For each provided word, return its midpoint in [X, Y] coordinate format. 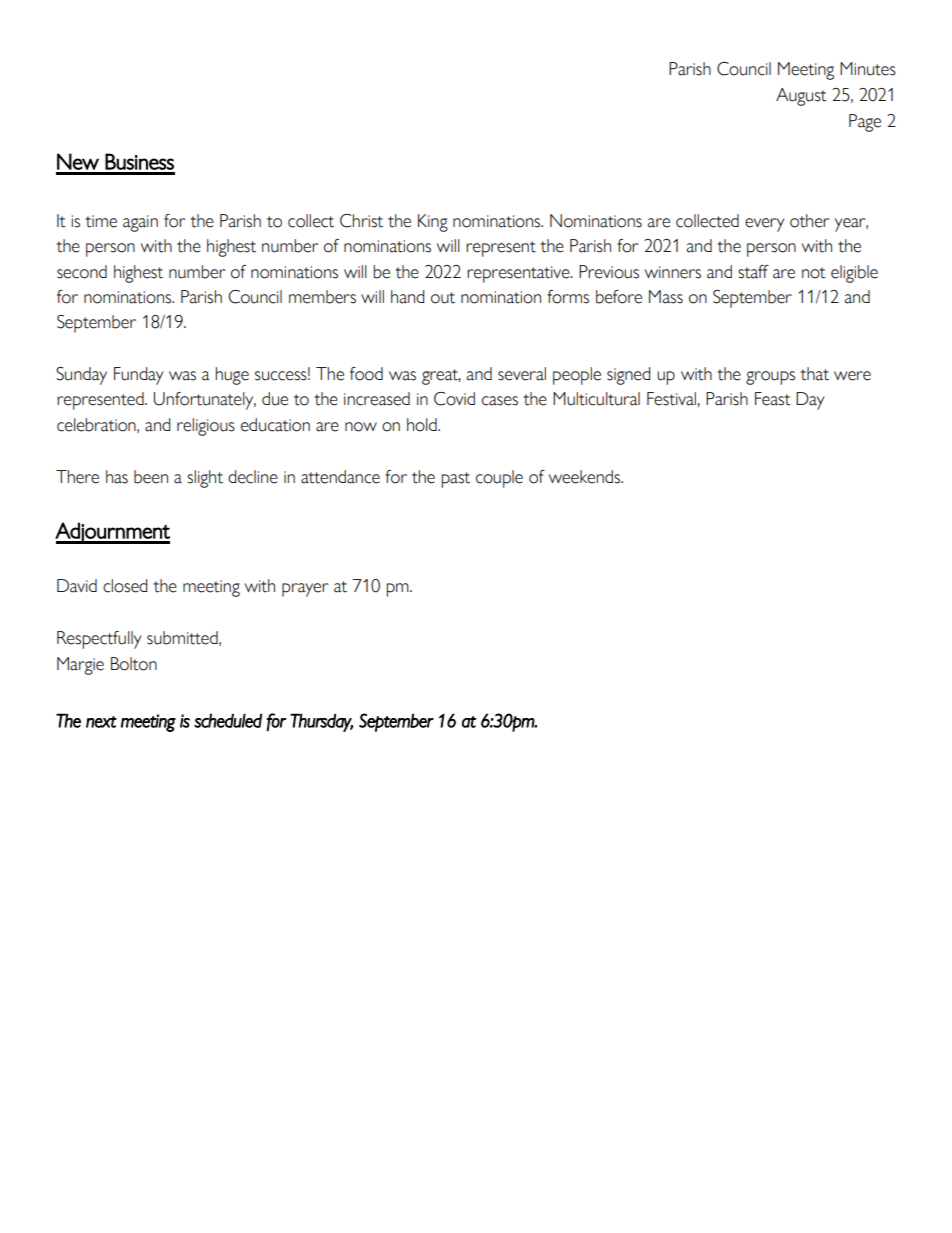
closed [125, 586]
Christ [361, 221]
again [140, 223]
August [801, 97]
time [101, 221]
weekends [585, 477]
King [433, 223]
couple [499, 479]
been [151, 477]
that [814, 374]
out [443, 298]
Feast [772, 399]
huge [232, 376]
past [455, 480]
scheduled [228, 720]
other [810, 221]
